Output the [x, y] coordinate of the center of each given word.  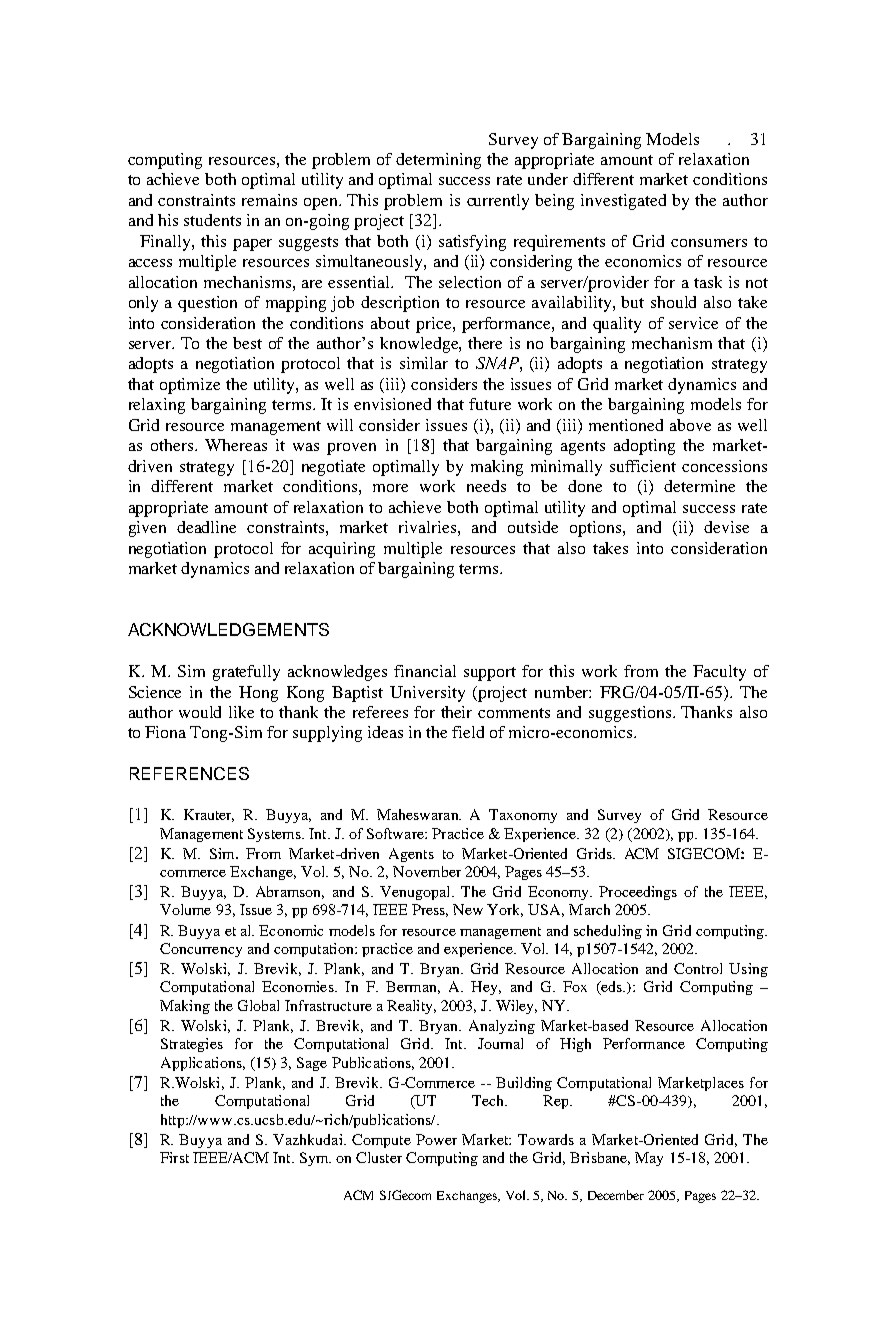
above [690, 425]
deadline [206, 527]
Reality [411, 1007]
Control [698, 968]
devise [726, 527]
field [468, 732]
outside [533, 527]
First [174, 1157]
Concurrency [201, 950]
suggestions [630, 714]
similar [424, 363]
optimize [190, 386]
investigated [623, 202]
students [212, 220]
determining [438, 161]
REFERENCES [189, 773]
